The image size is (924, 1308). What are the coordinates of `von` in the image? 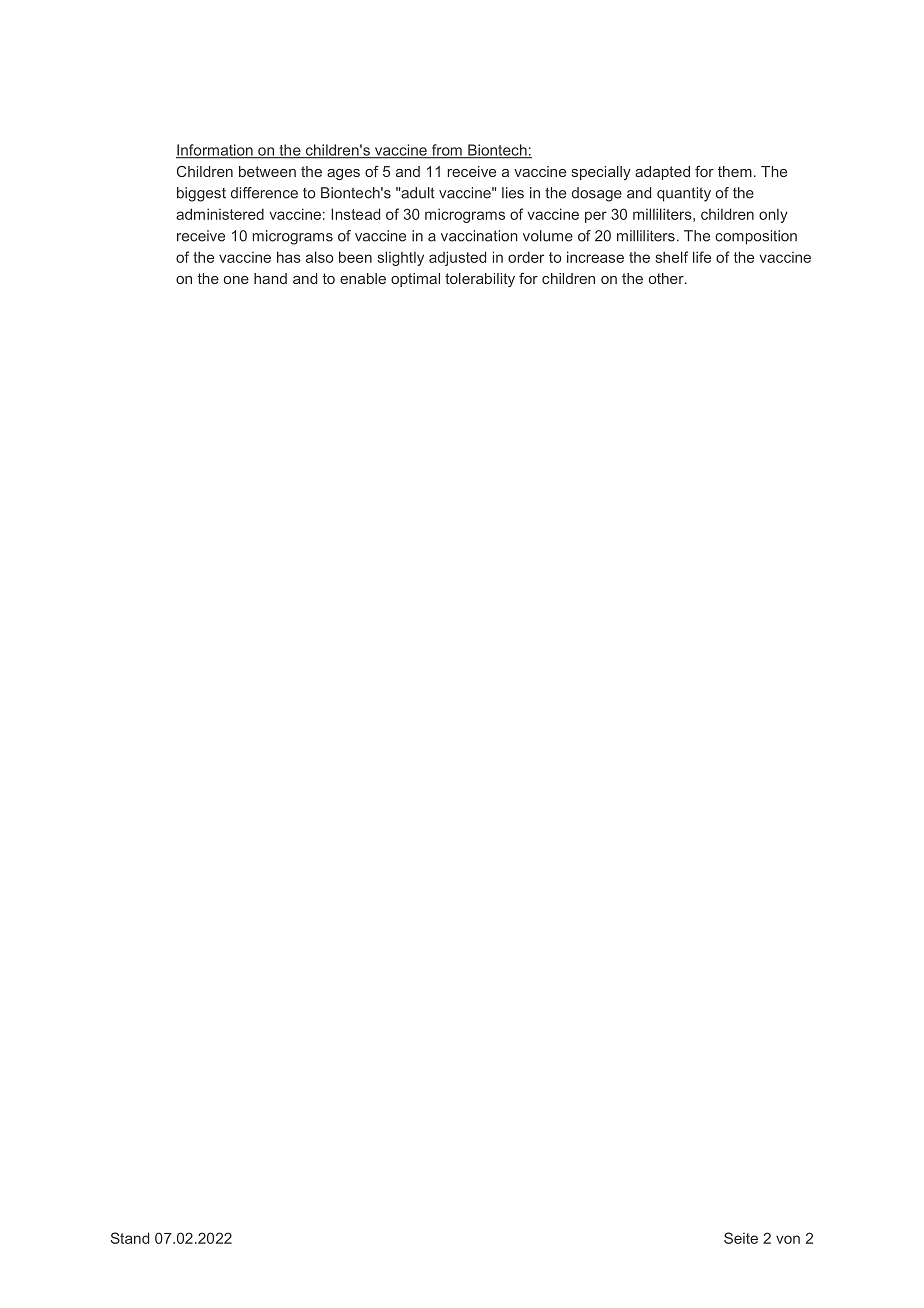 It's located at (788, 1239).
